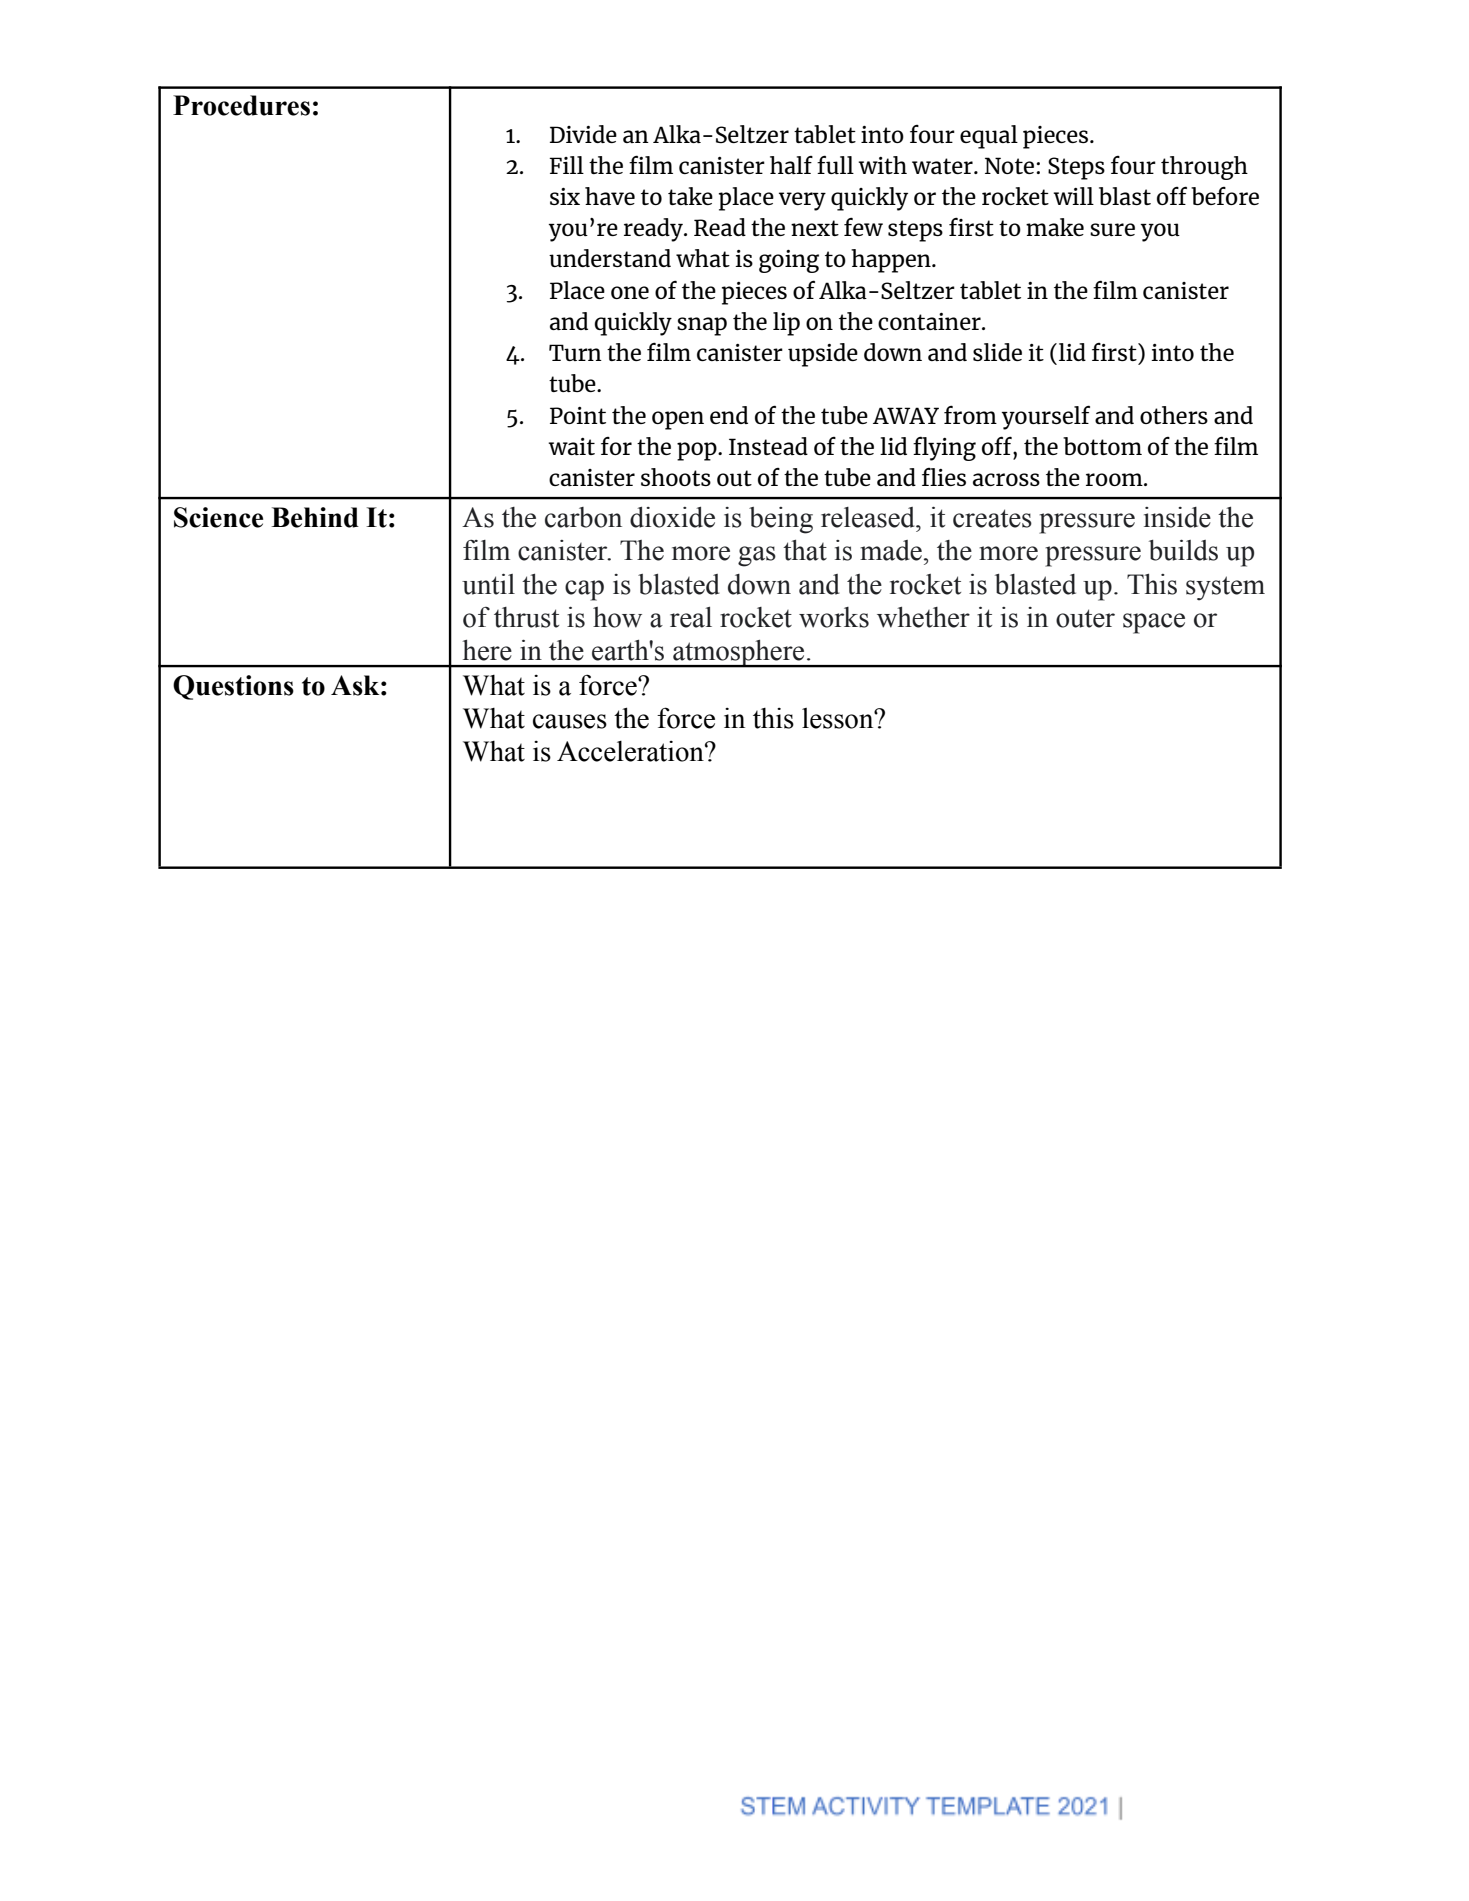  I want to click on Divide, so click(583, 134).
